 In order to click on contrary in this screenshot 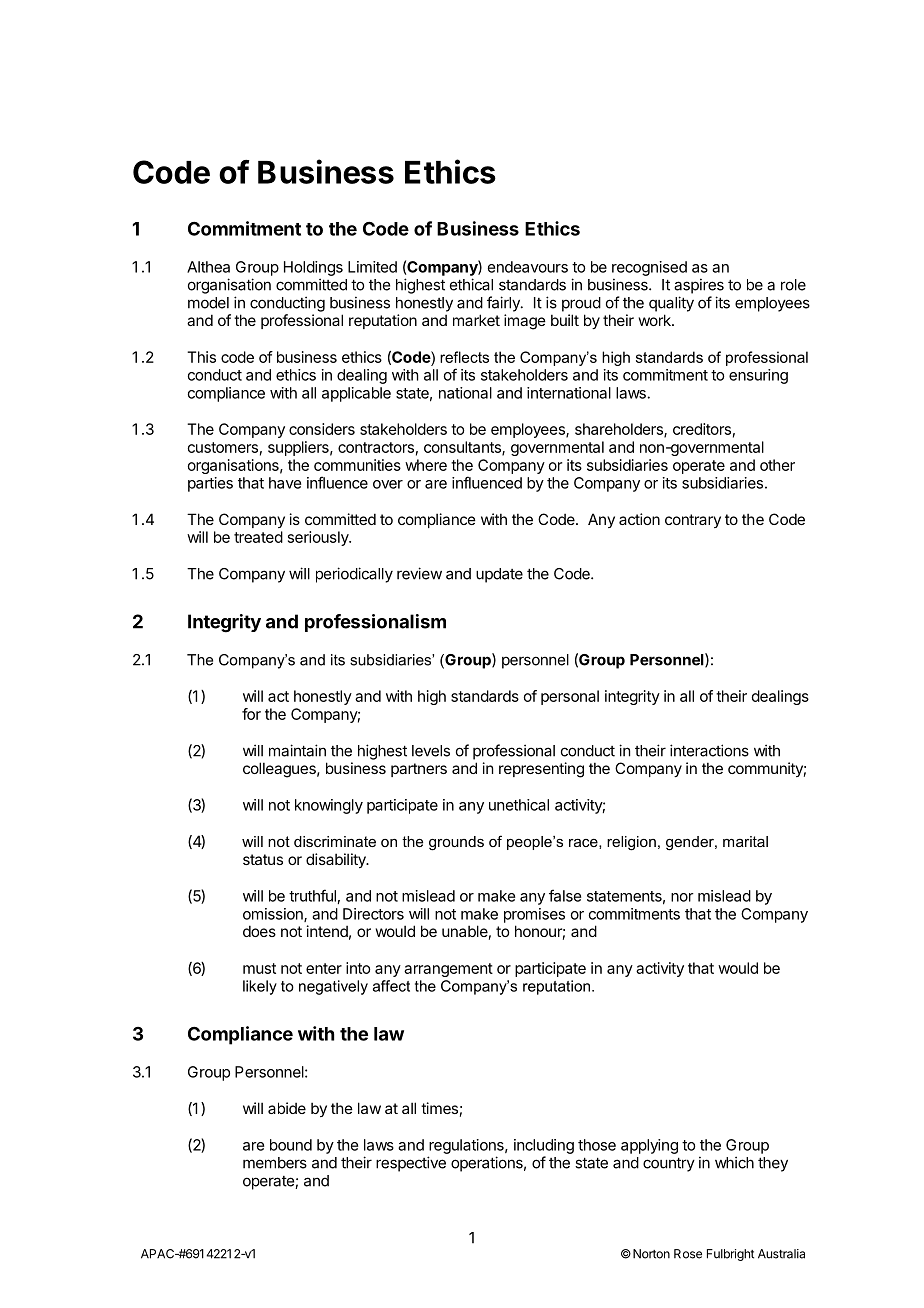, I will do `click(693, 521)`.
